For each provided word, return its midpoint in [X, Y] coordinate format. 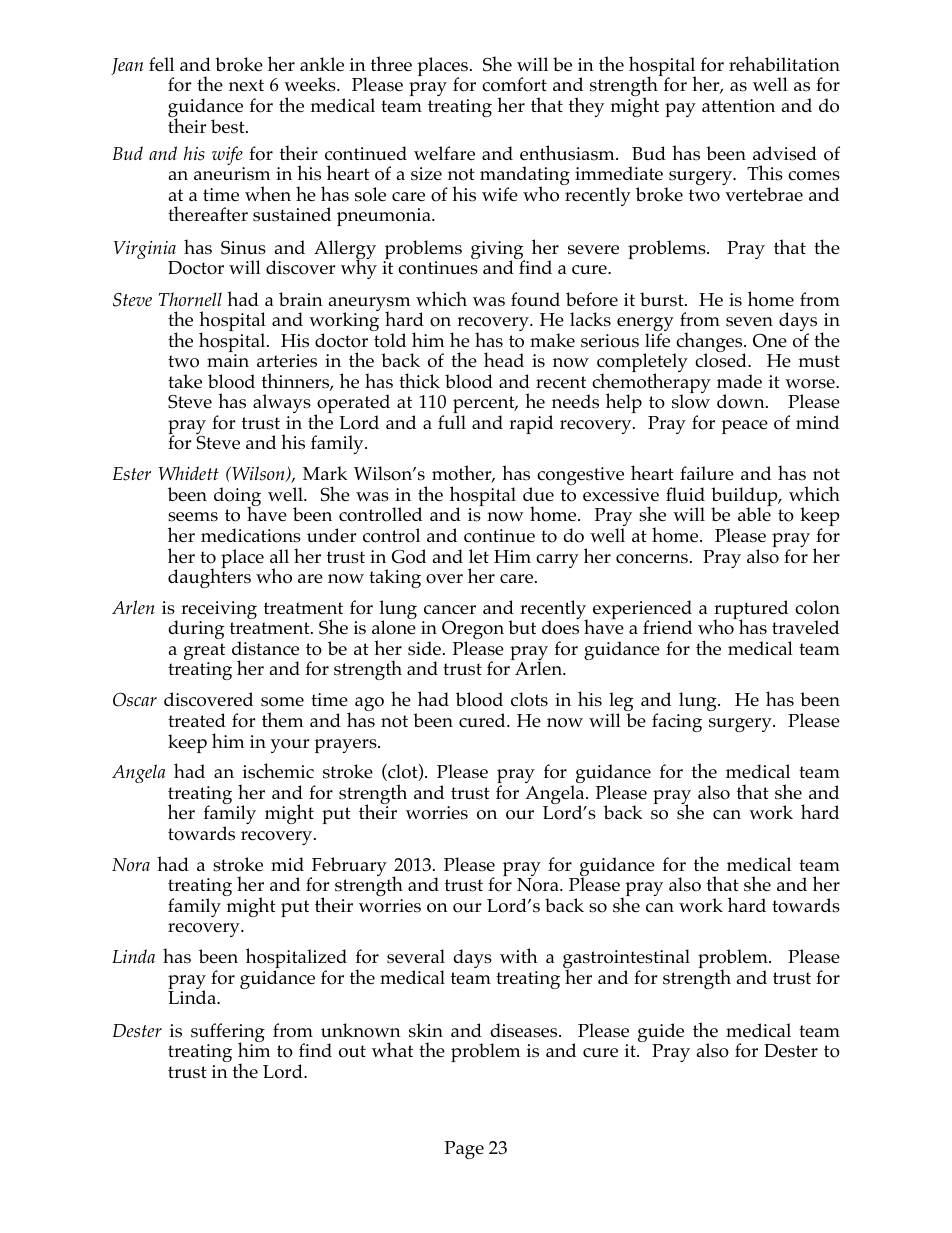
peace [744, 427]
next [246, 85]
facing [677, 722]
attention [738, 106]
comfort [514, 84]
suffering [228, 1034]
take [185, 381]
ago [369, 704]
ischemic [278, 771]
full [452, 422]
